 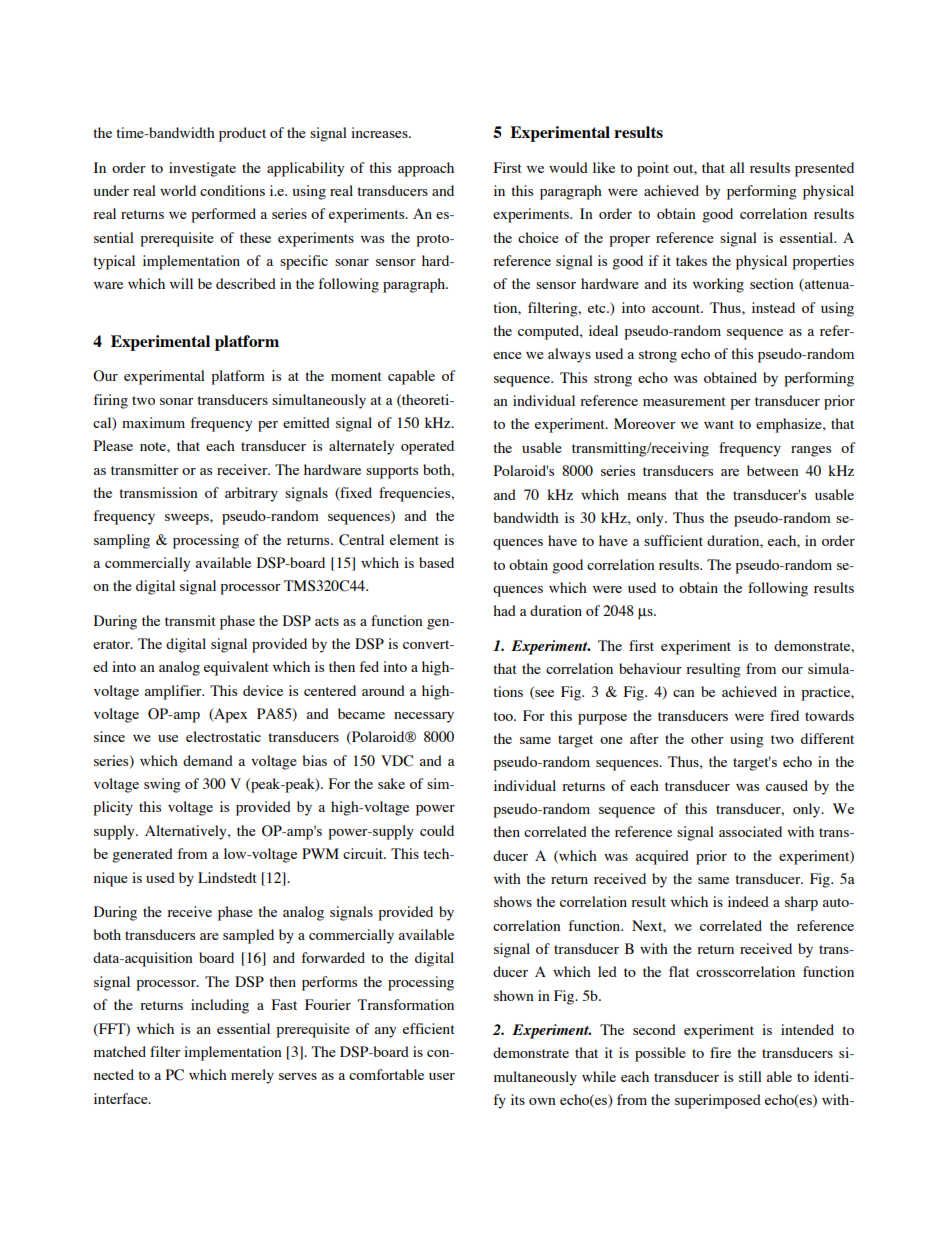 What do you see at coordinates (427, 447) in the page?
I see `operated` at bounding box center [427, 447].
